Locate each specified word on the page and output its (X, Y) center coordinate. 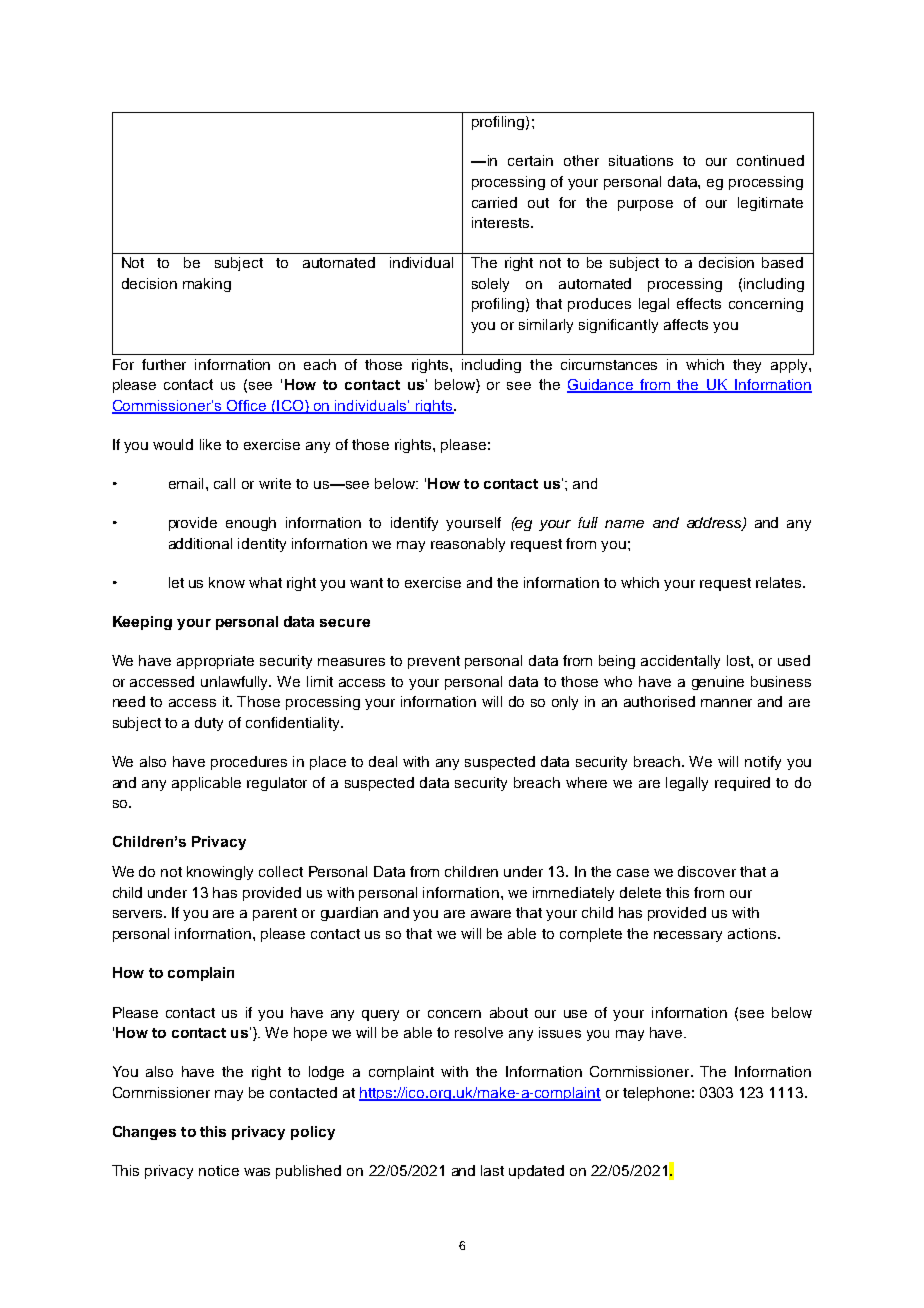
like (210, 444)
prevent (434, 662)
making (207, 285)
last (492, 1170)
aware (491, 914)
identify (414, 524)
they (747, 366)
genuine (718, 683)
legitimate (770, 204)
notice (219, 1170)
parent (275, 914)
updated (536, 1172)
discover (707, 871)
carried (494, 202)
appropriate (215, 662)
